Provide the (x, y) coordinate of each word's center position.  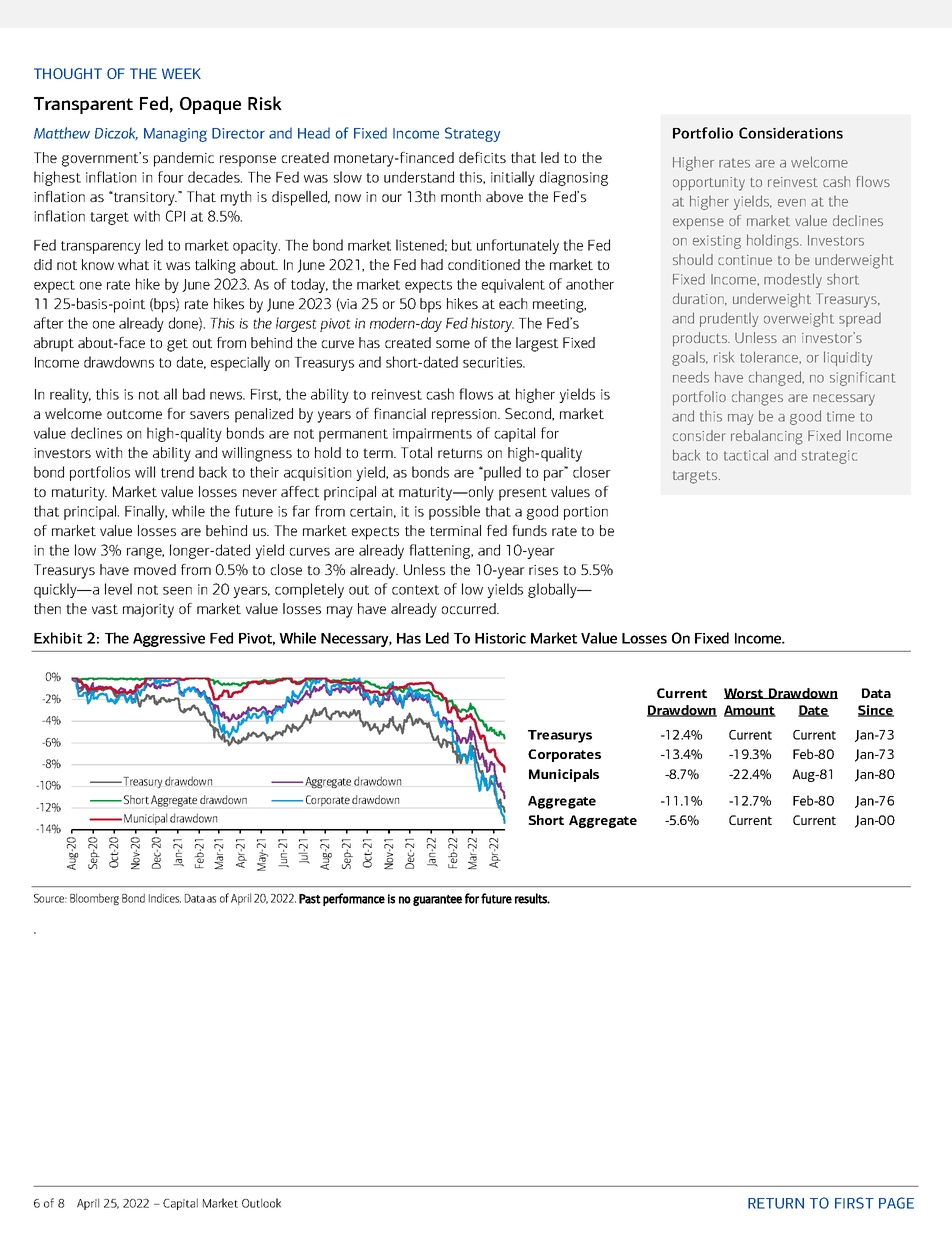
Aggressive (169, 640)
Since (876, 711)
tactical (746, 455)
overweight (799, 319)
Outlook (261, 1203)
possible (454, 512)
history (492, 324)
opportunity (709, 184)
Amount (750, 711)
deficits (482, 157)
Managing (175, 135)
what (133, 264)
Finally (146, 512)
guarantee (437, 900)
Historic (500, 638)
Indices (165, 898)
